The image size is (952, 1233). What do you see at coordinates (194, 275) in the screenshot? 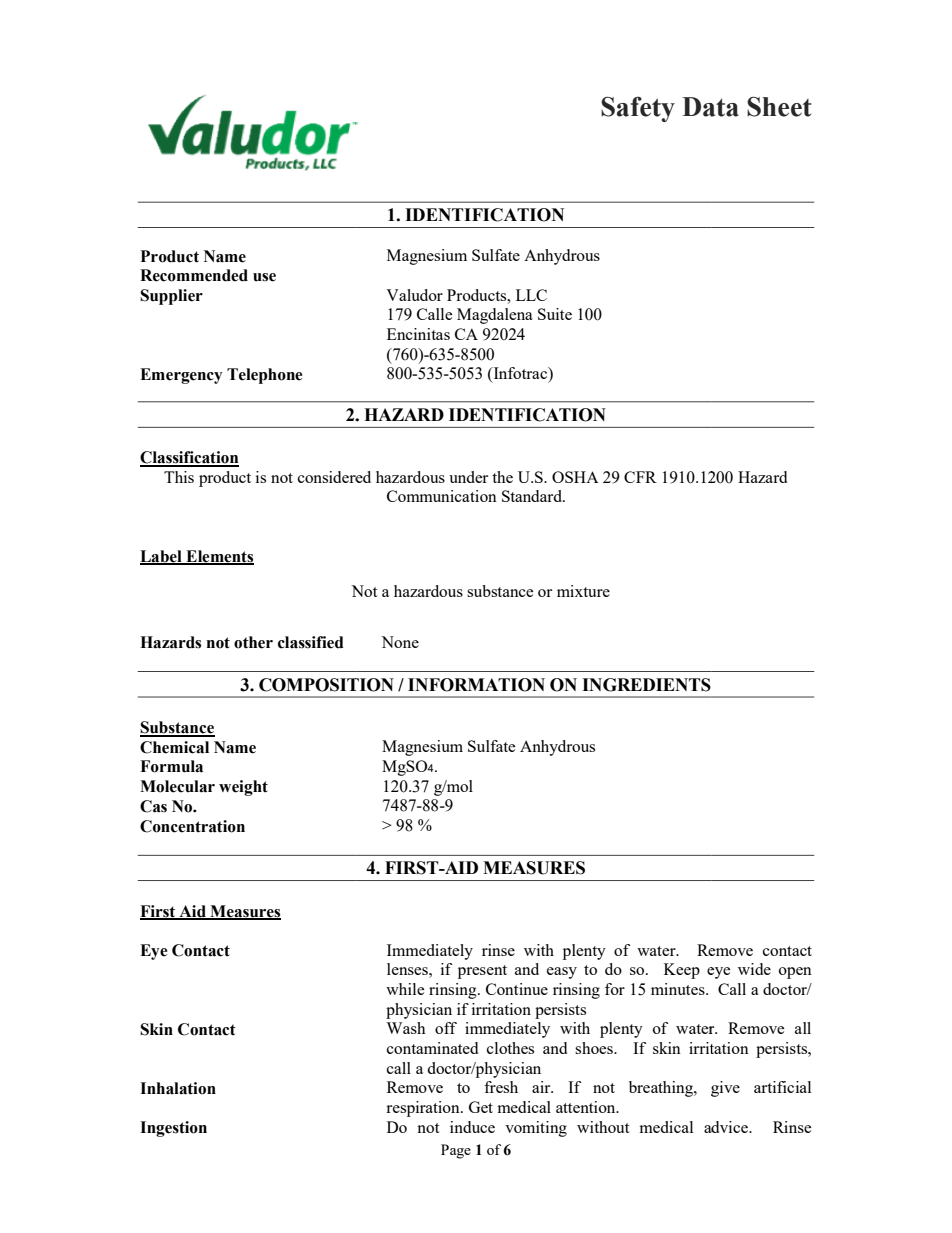
I see `Recommended` at bounding box center [194, 275].
